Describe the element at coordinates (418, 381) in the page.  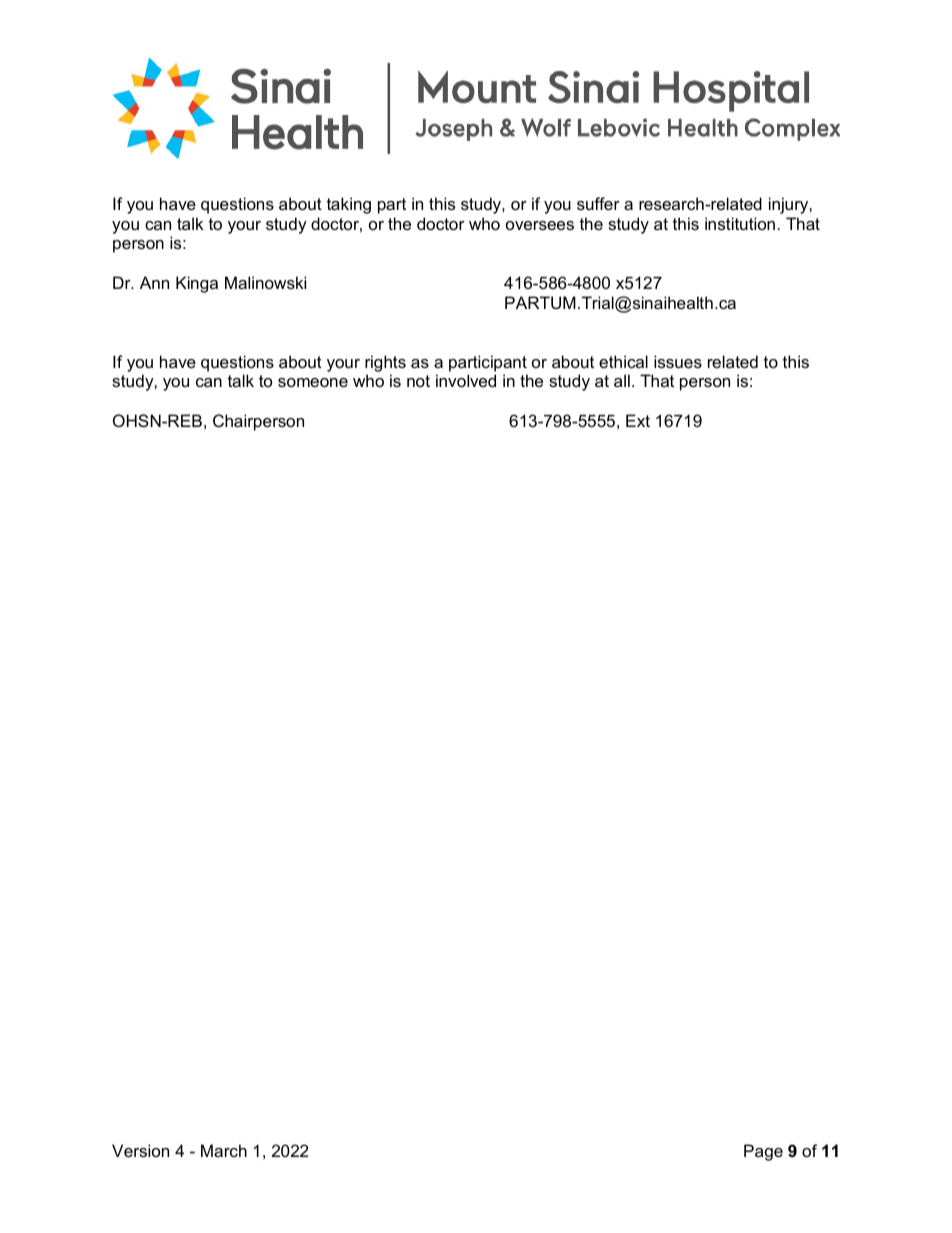
I see `not` at that location.
